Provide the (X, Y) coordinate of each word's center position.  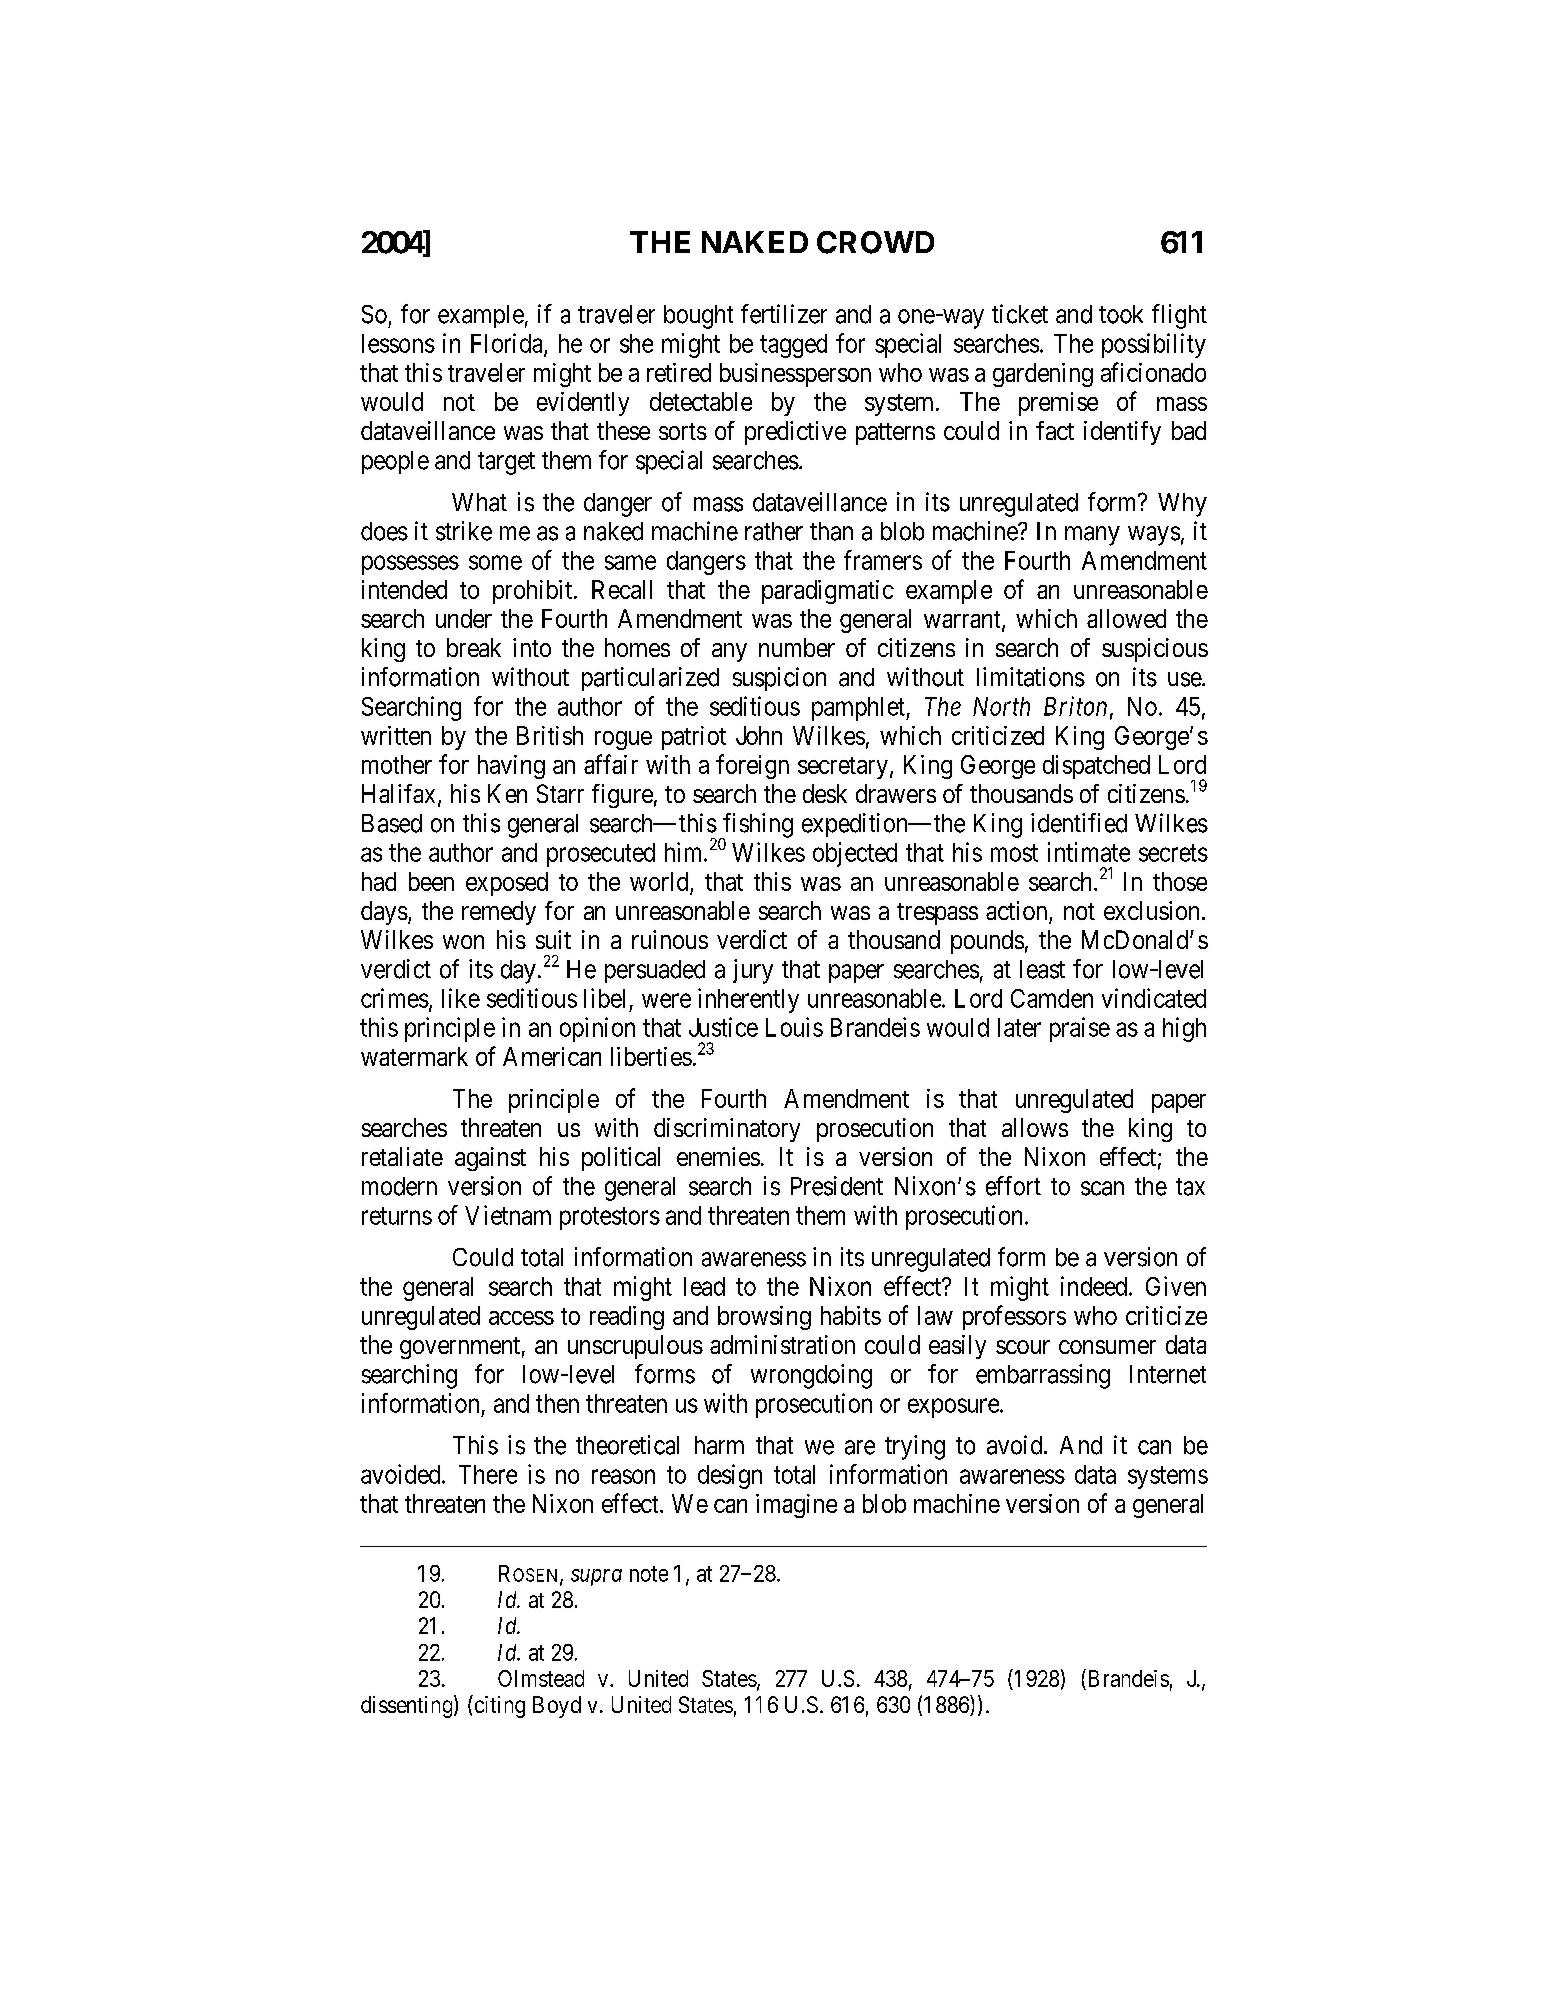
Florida (508, 344)
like (461, 998)
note (649, 1574)
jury (753, 971)
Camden (1052, 998)
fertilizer (784, 314)
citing (498, 1706)
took (1121, 314)
